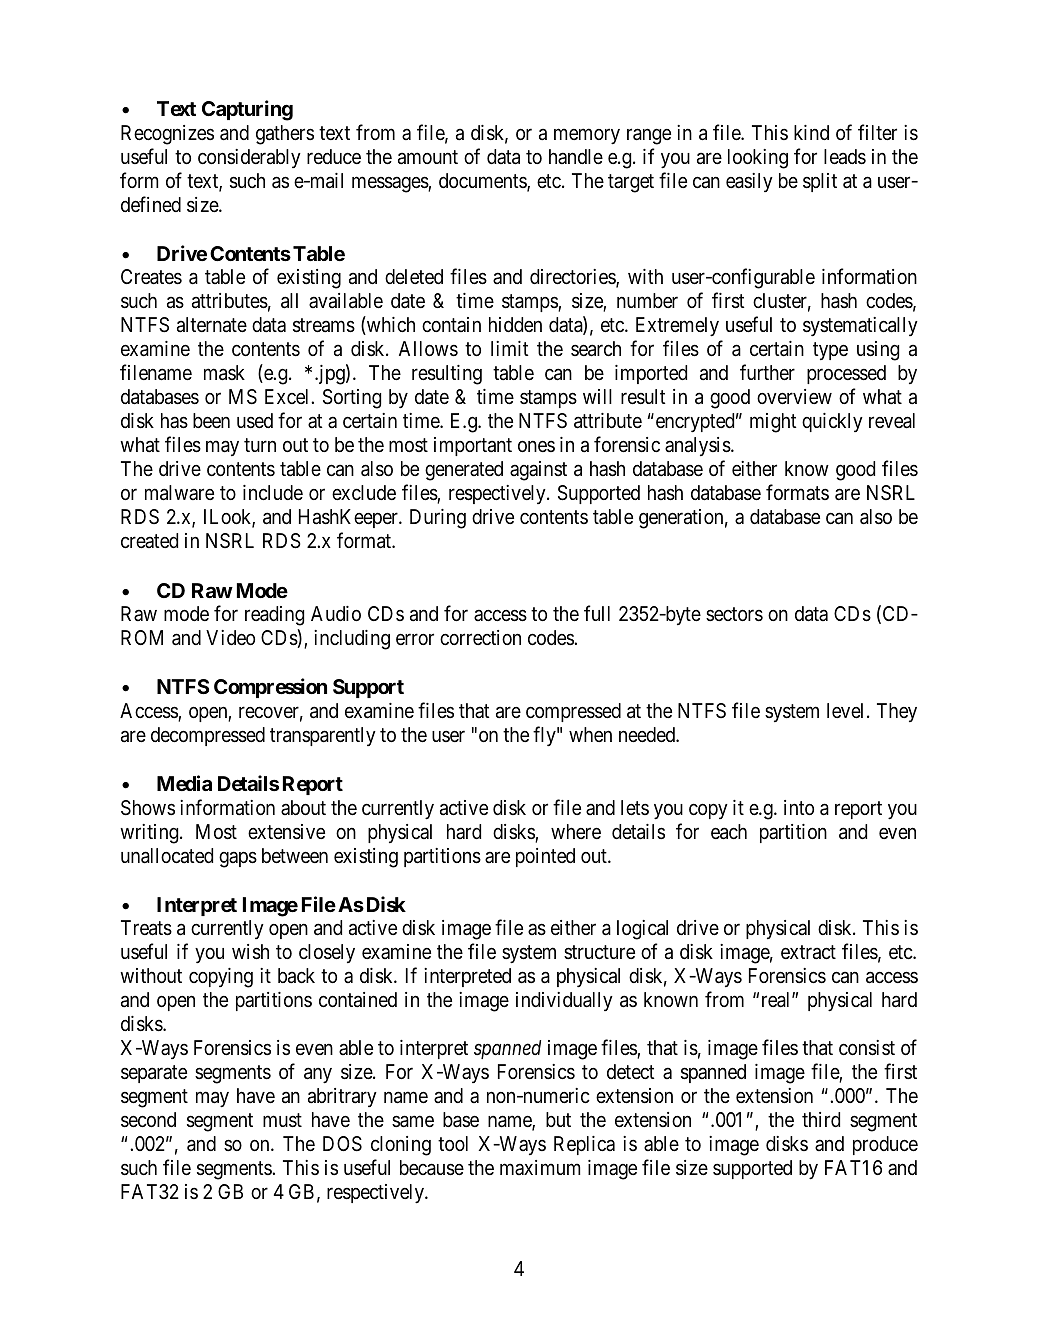  What do you see at coordinates (509, 348) in the screenshot?
I see `limit` at bounding box center [509, 348].
